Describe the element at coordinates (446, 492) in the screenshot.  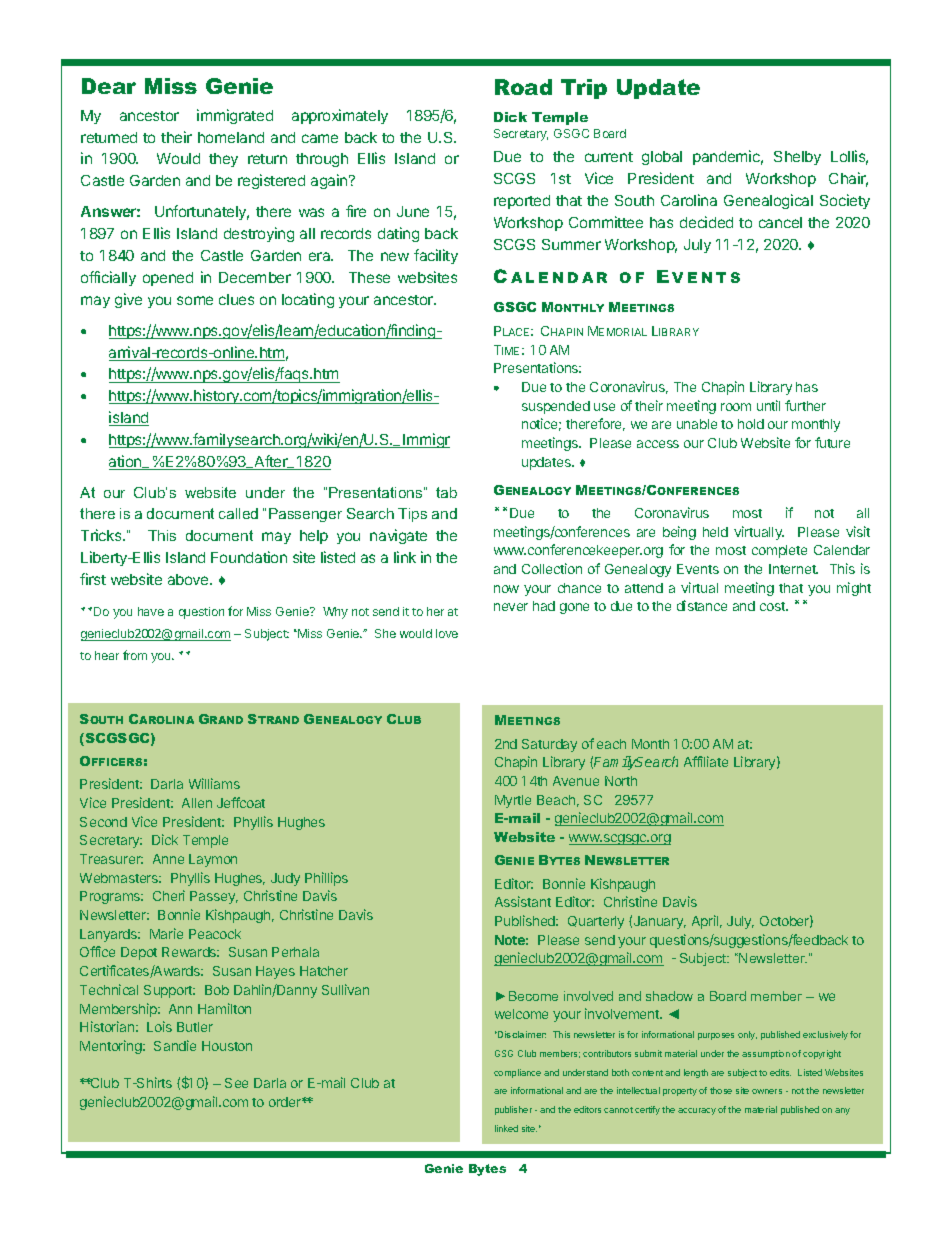
I see `tab` at that location.
